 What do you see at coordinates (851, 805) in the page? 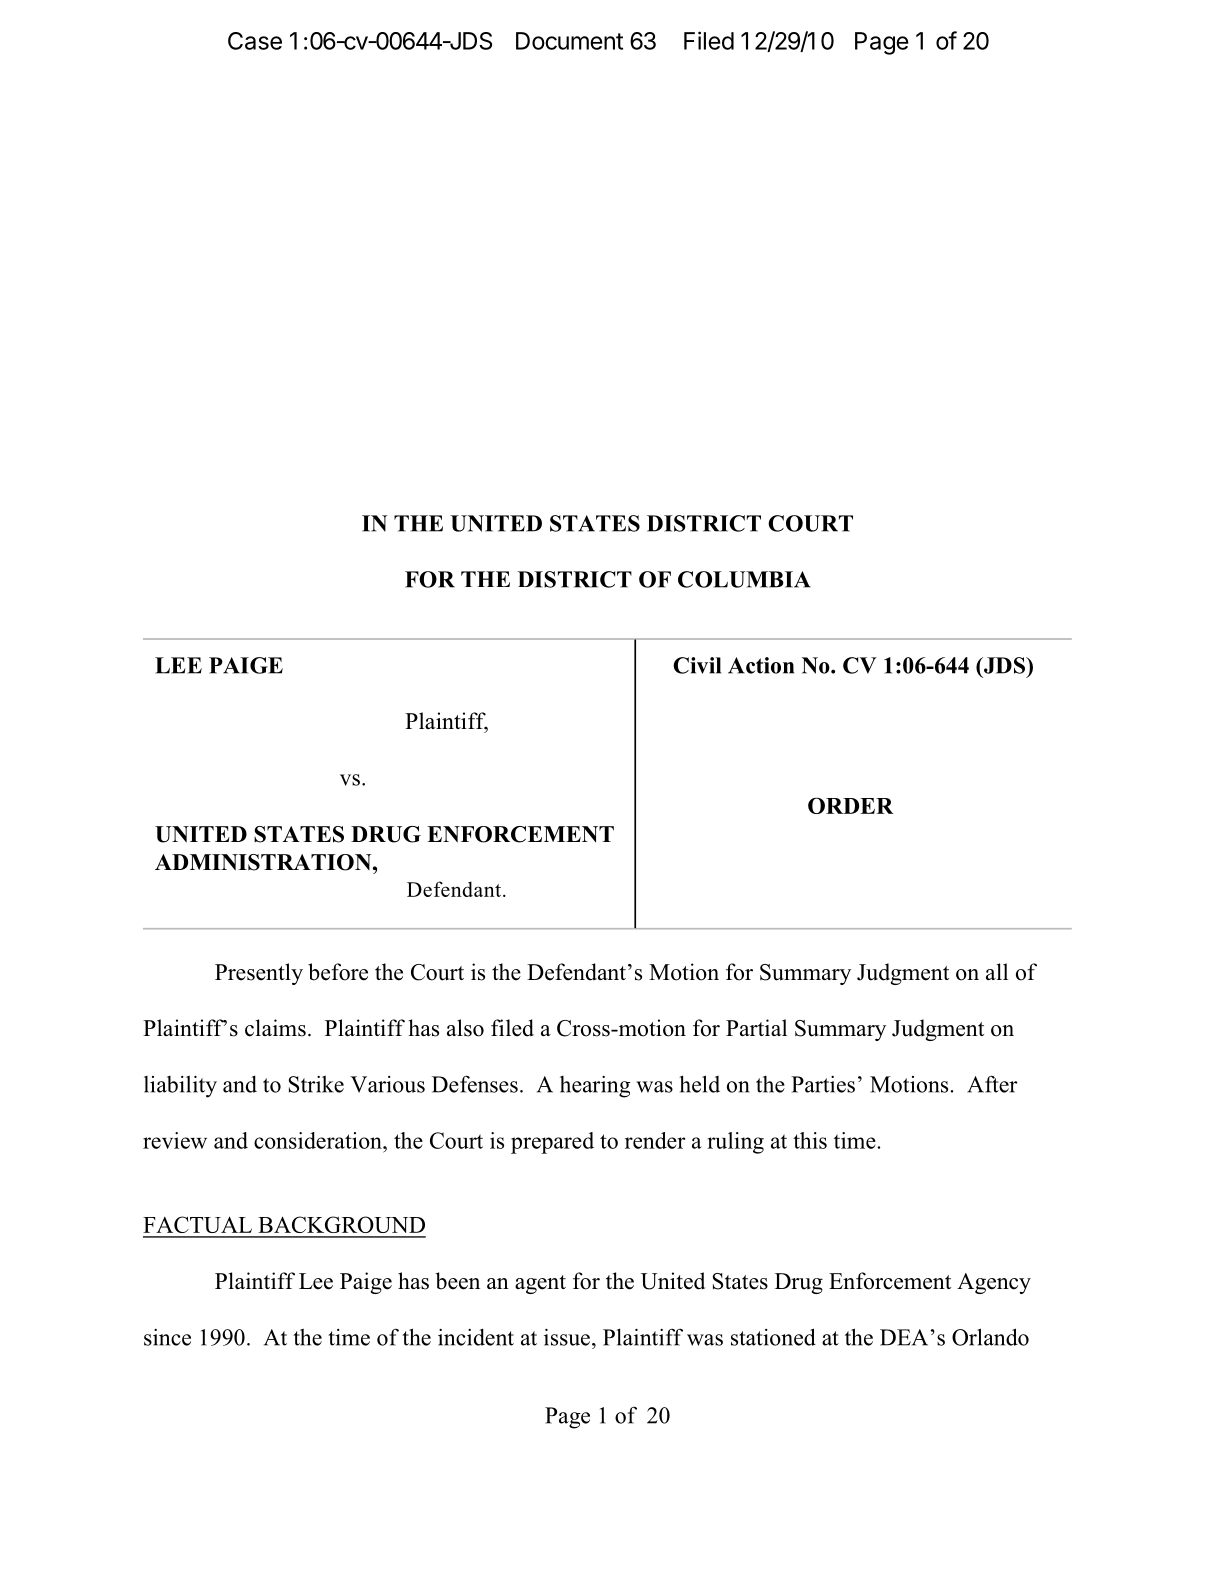
I see `ORDER` at bounding box center [851, 805].
